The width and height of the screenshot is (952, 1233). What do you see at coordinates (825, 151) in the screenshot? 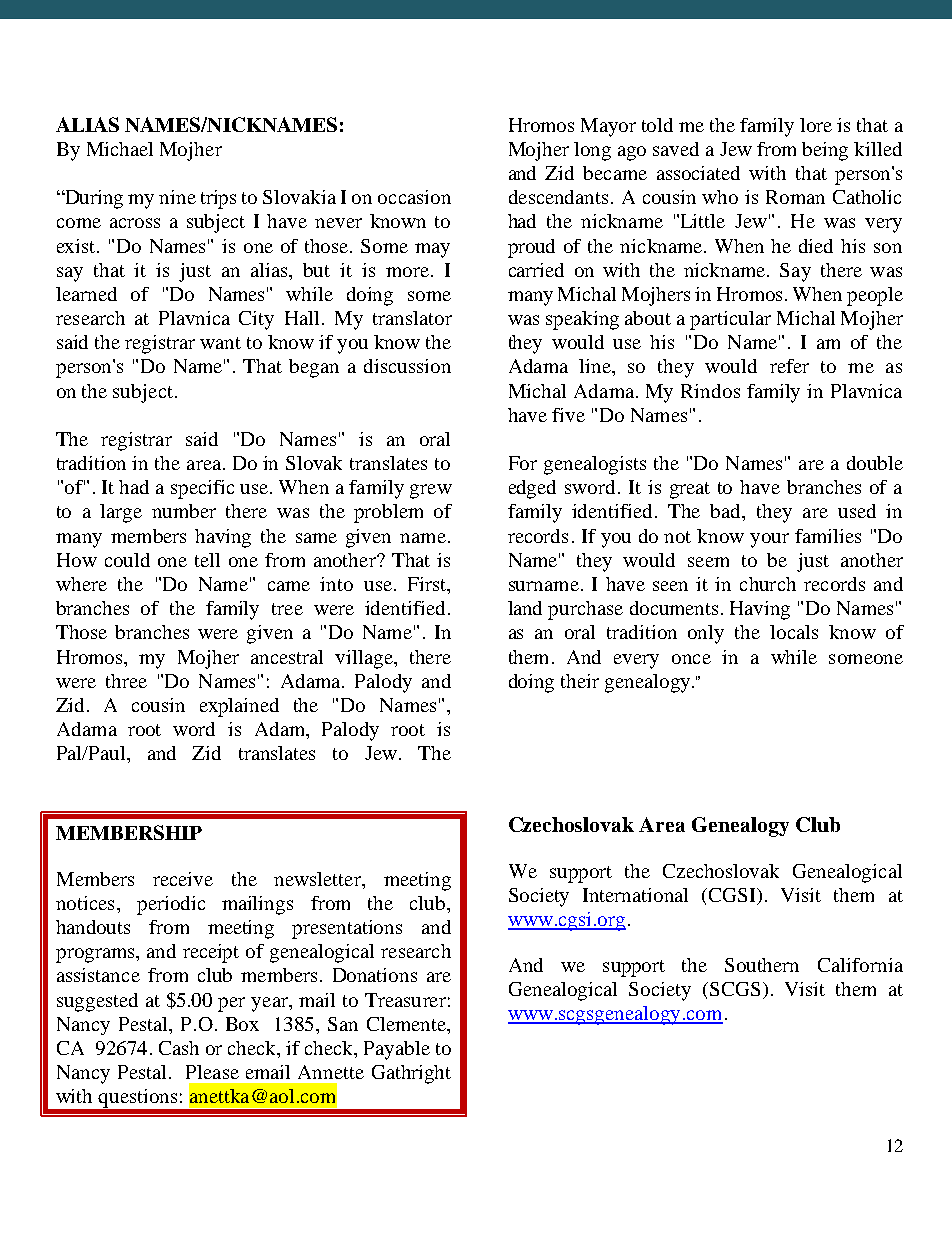
I see `being` at bounding box center [825, 151].
